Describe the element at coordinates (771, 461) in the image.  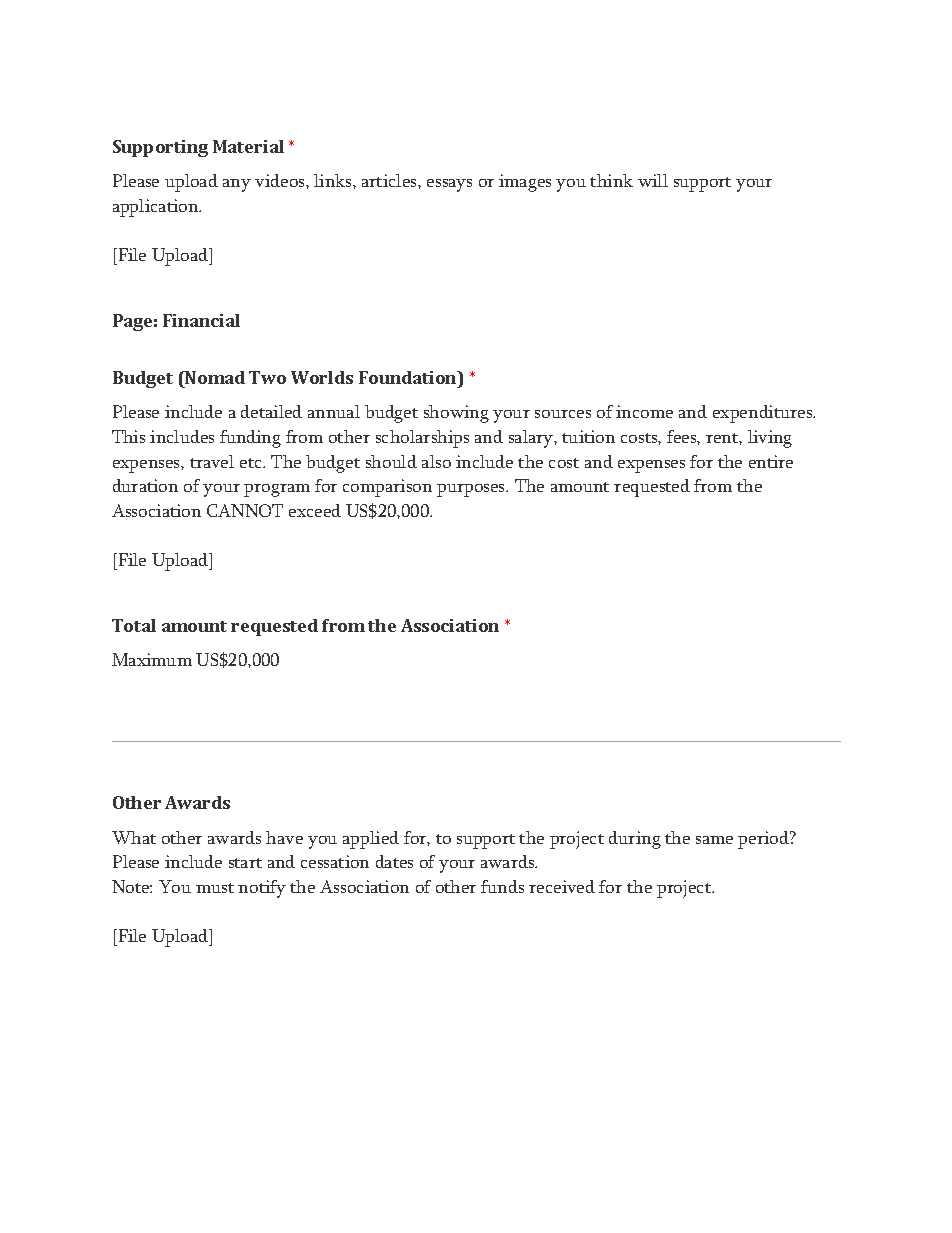
I see `entire` at that location.
